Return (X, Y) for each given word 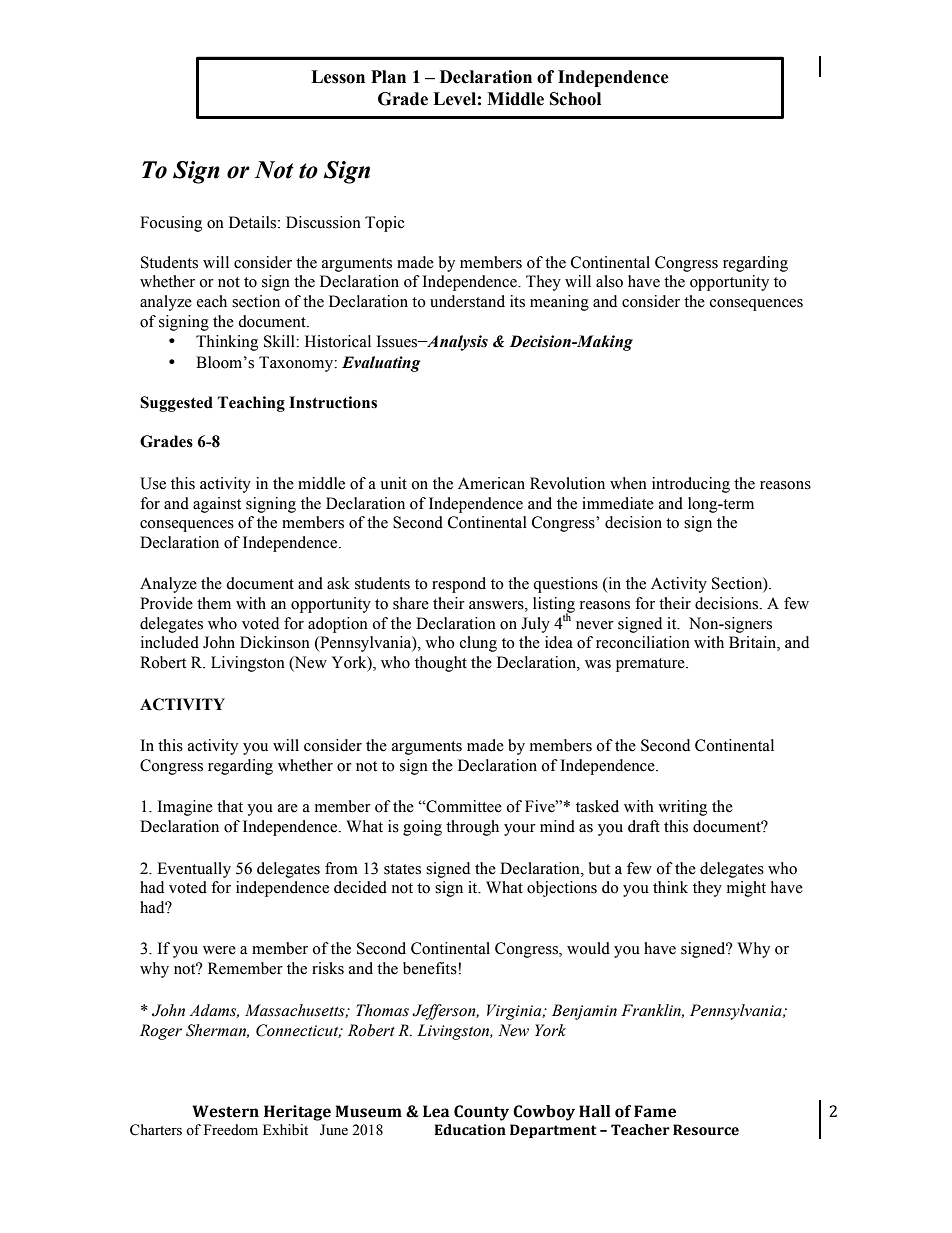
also (609, 281)
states (402, 869)
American (491, 483)
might (746, 889)
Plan (388, 77)
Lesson (338, 77)
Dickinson (275, 642)
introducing (691, 485)
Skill (280, 341)
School (575, 99)
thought (441, 664)
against (217, 505)
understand (467, 301)
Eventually (194, 870)
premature (651, 665)
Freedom (231, 1130)
